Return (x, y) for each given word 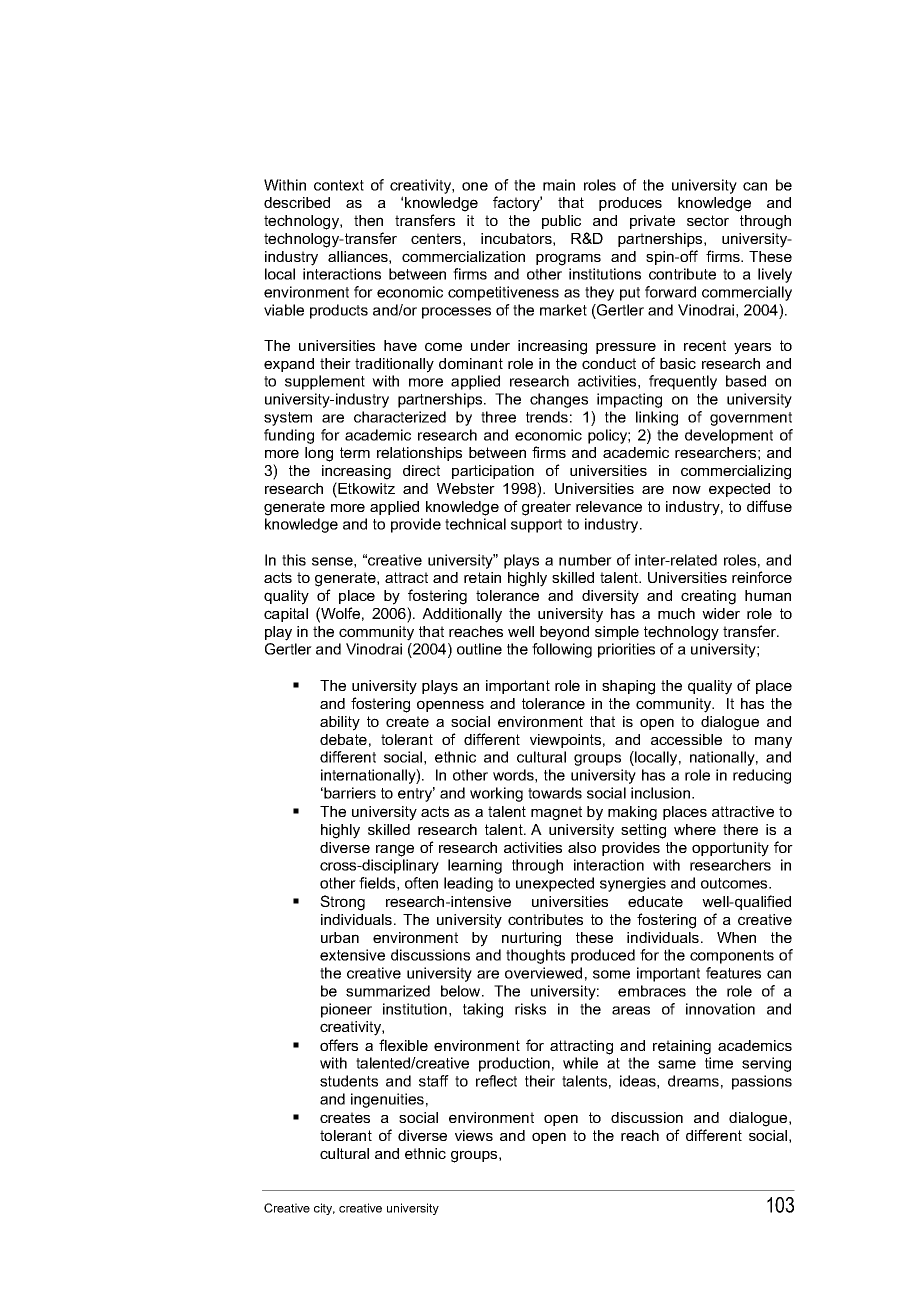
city (324, 1209)
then (368, 220)
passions (762, 1082)
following (562, 650)
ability (340, 723)
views (474, 1135)
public (561, 222)
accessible (686, 739)
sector (708, 220)
